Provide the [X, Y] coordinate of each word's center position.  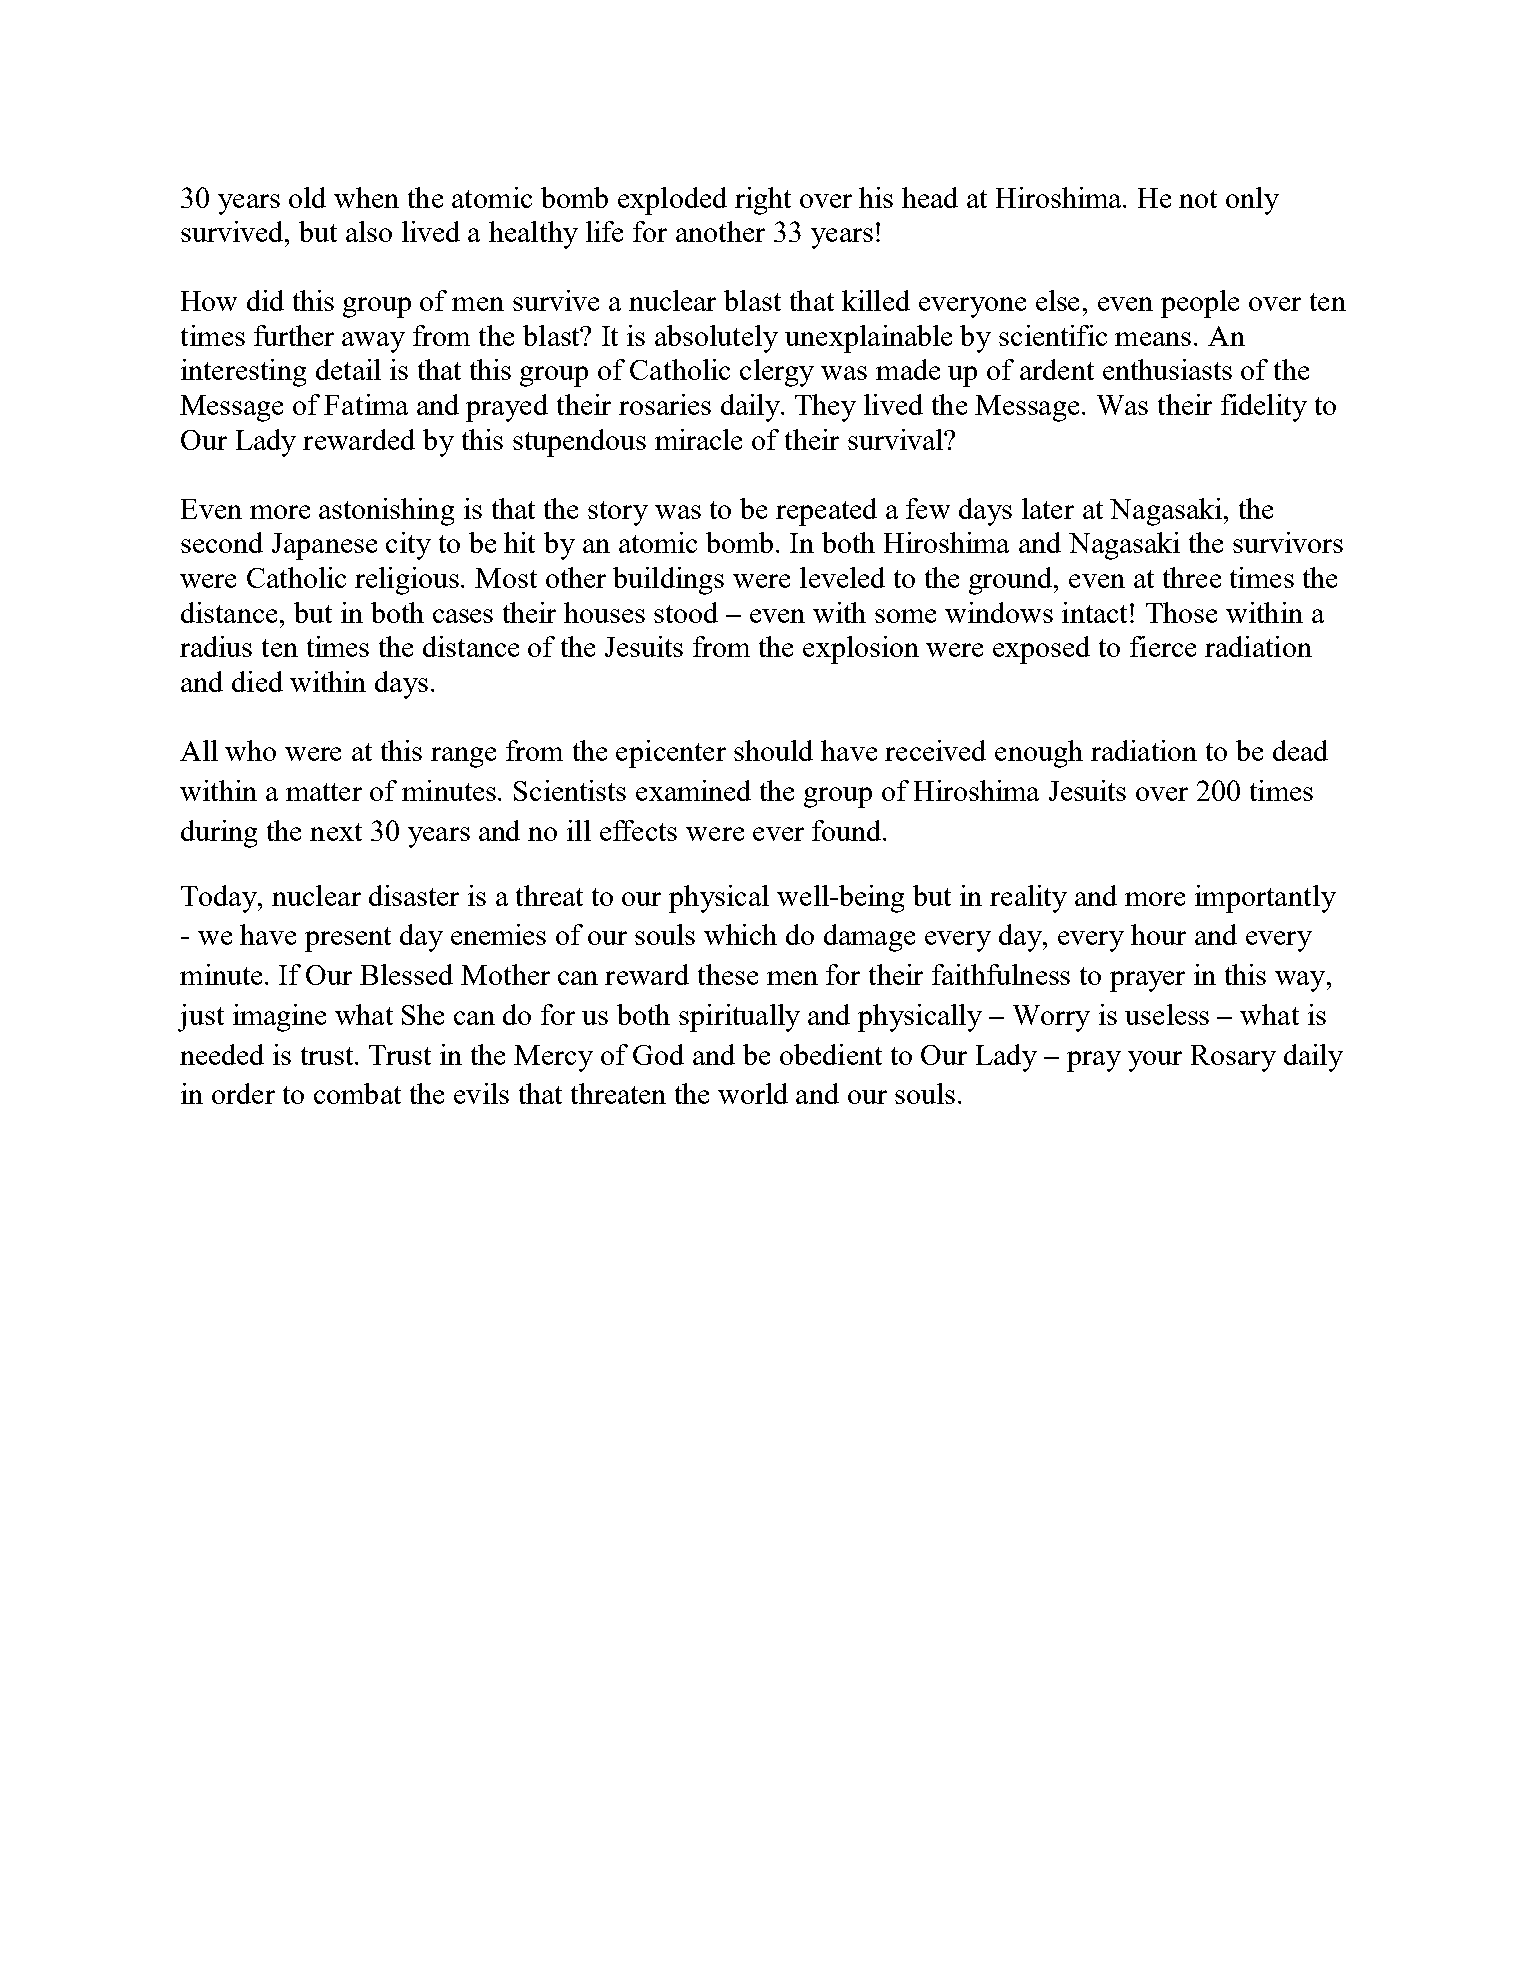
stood [686, 612]
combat [357, 1093]
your [1155, 1061]
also [369, 231]
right [763, 201]
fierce [1163, 646]
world [753, 1093]
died [257, 681]
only [1252, 201]
